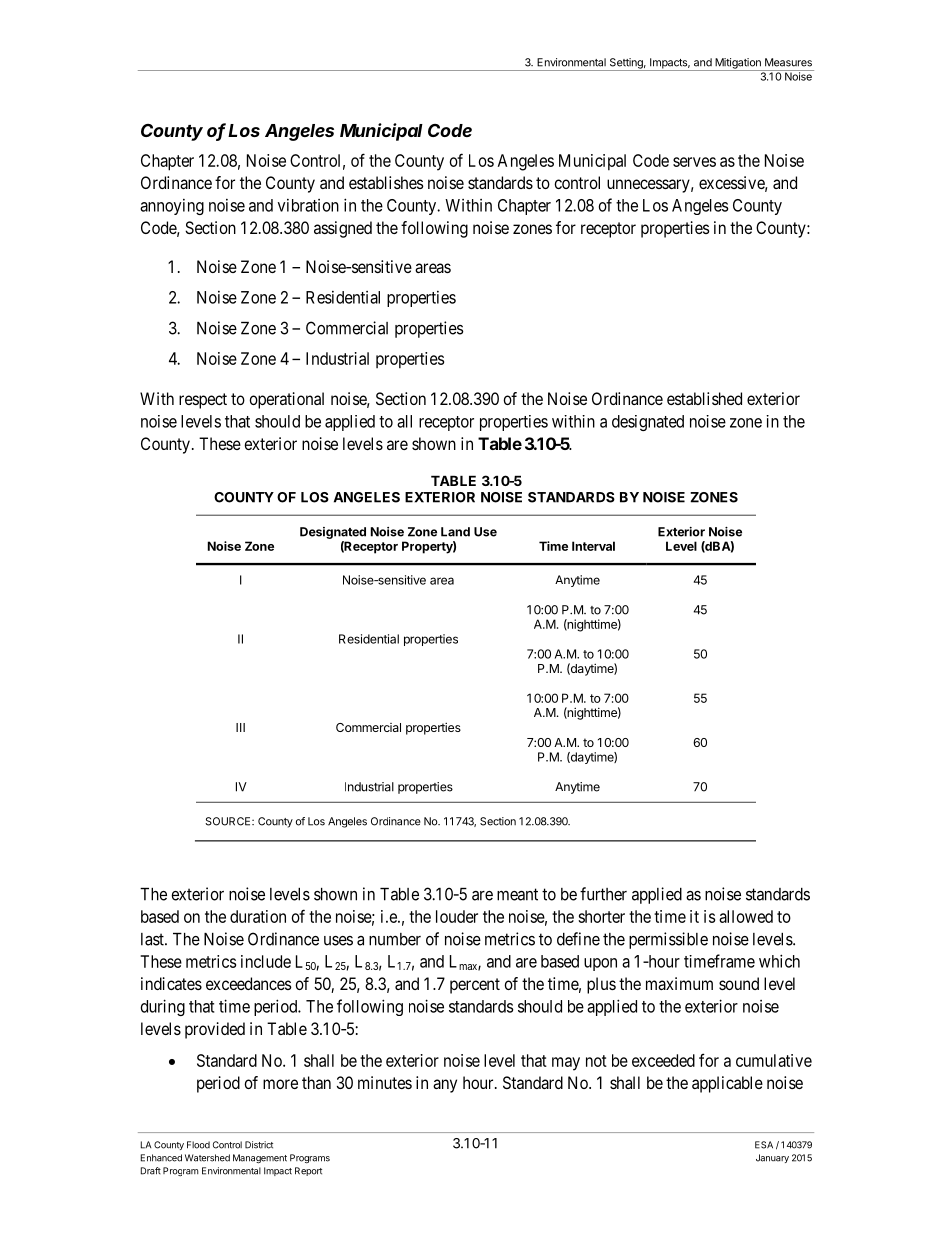 This screenshot has width=952, height=1233. Describe the element at coordinates (198, 1145) in the screenshot. I see `Flood` at that location.
